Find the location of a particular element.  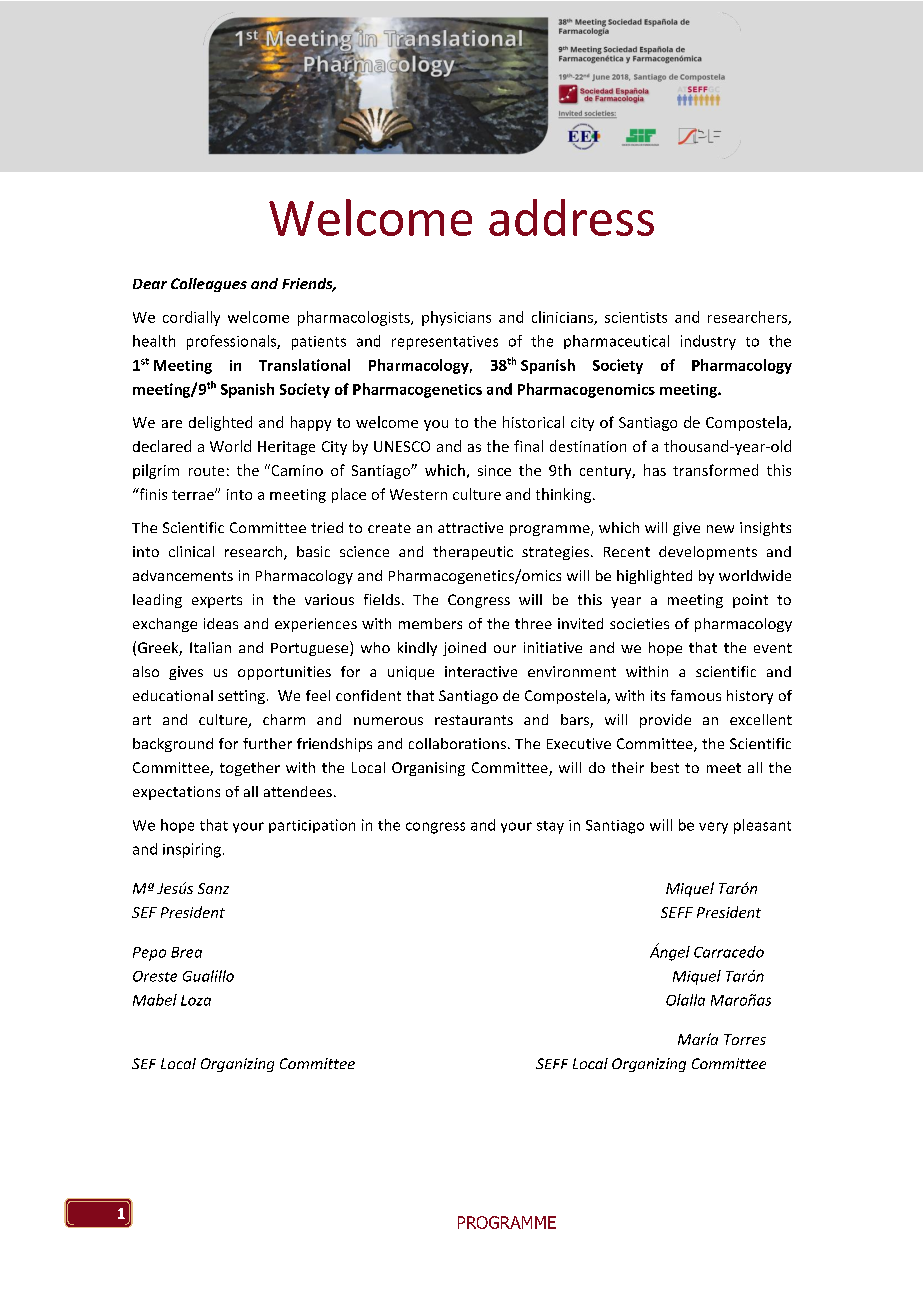

societies is located at coordinates (639, 623).
